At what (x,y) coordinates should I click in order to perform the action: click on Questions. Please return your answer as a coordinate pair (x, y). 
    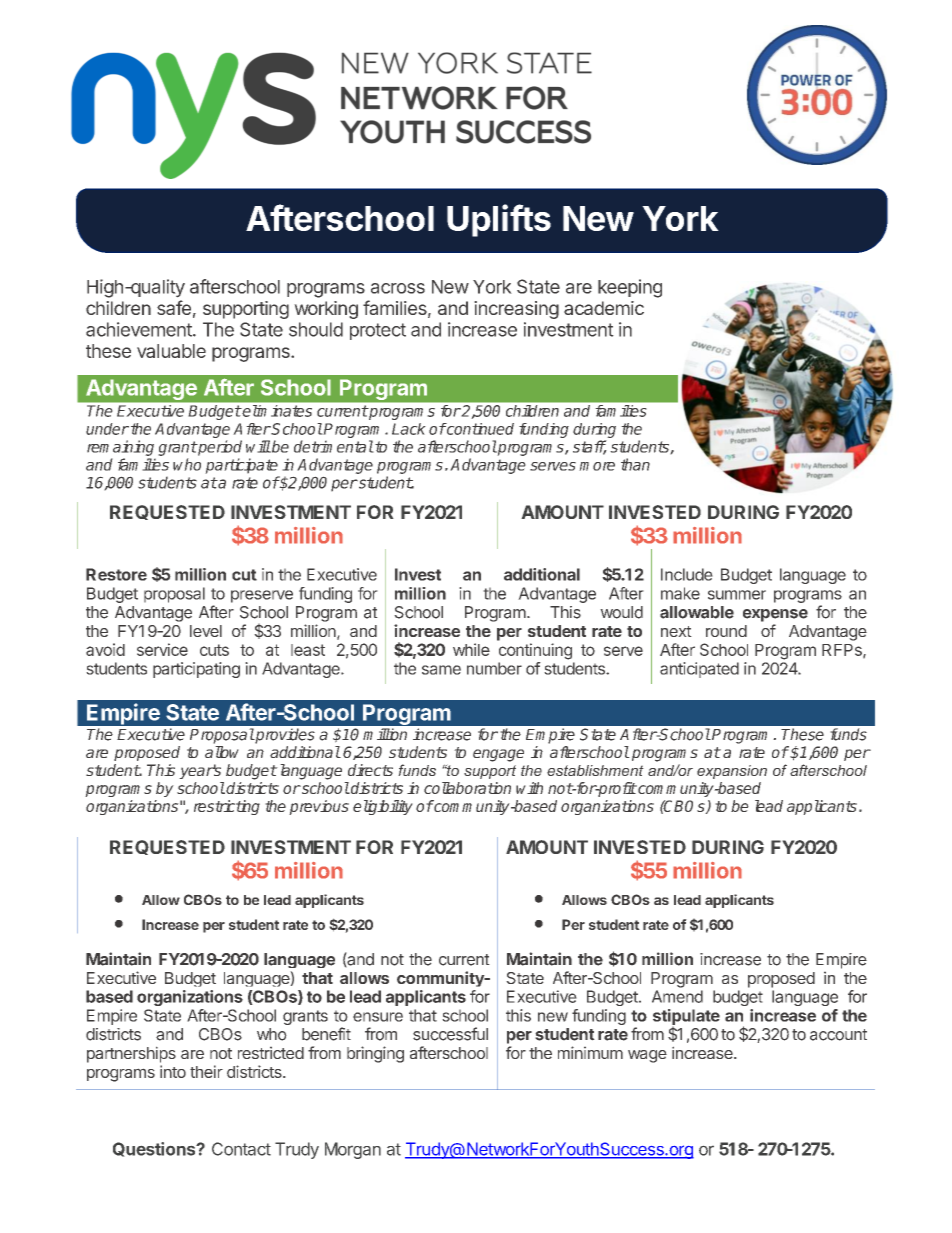
    Looking at the image, I should click on (155, 1149).
